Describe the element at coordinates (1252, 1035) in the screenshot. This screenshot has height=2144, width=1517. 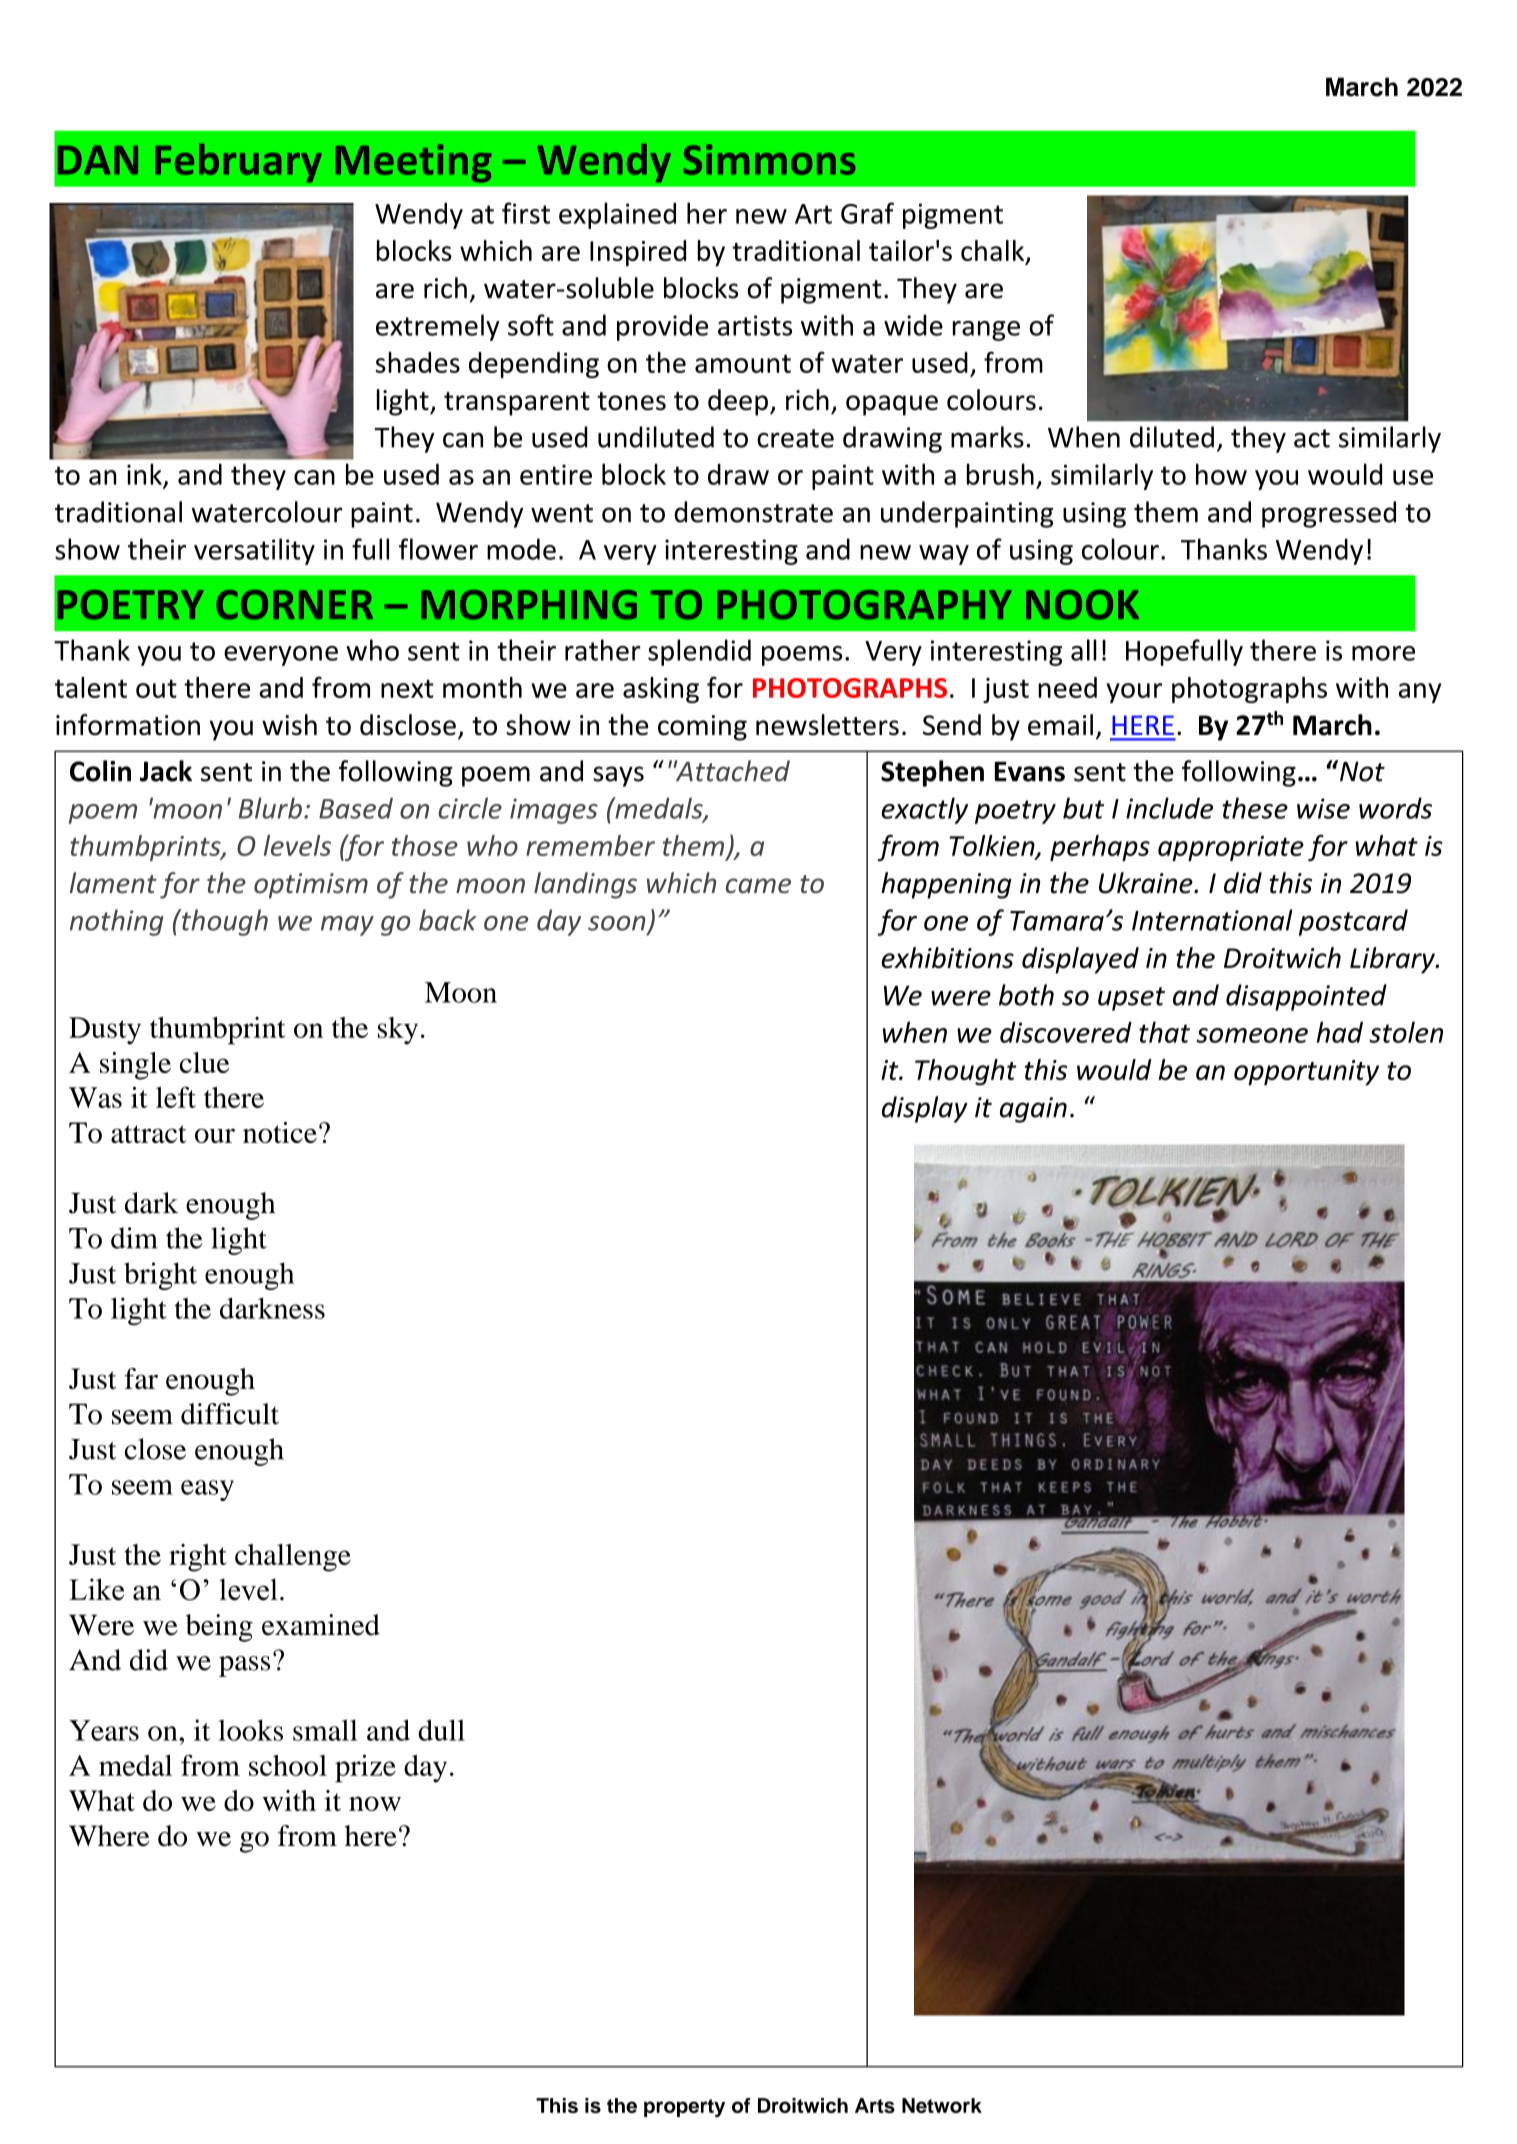
I see `someone` at that location.
